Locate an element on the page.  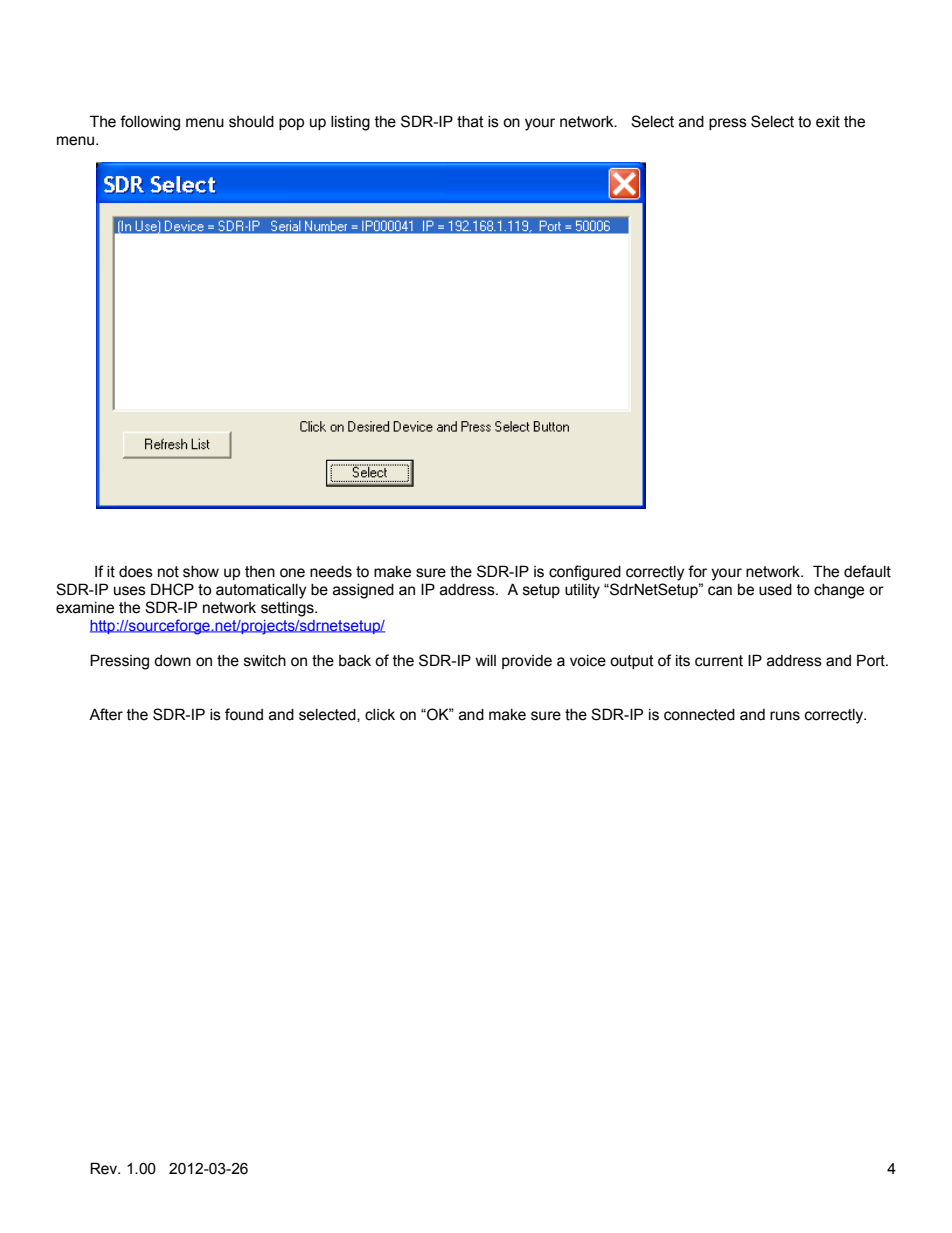
click is located at coordinates (380, 715).
